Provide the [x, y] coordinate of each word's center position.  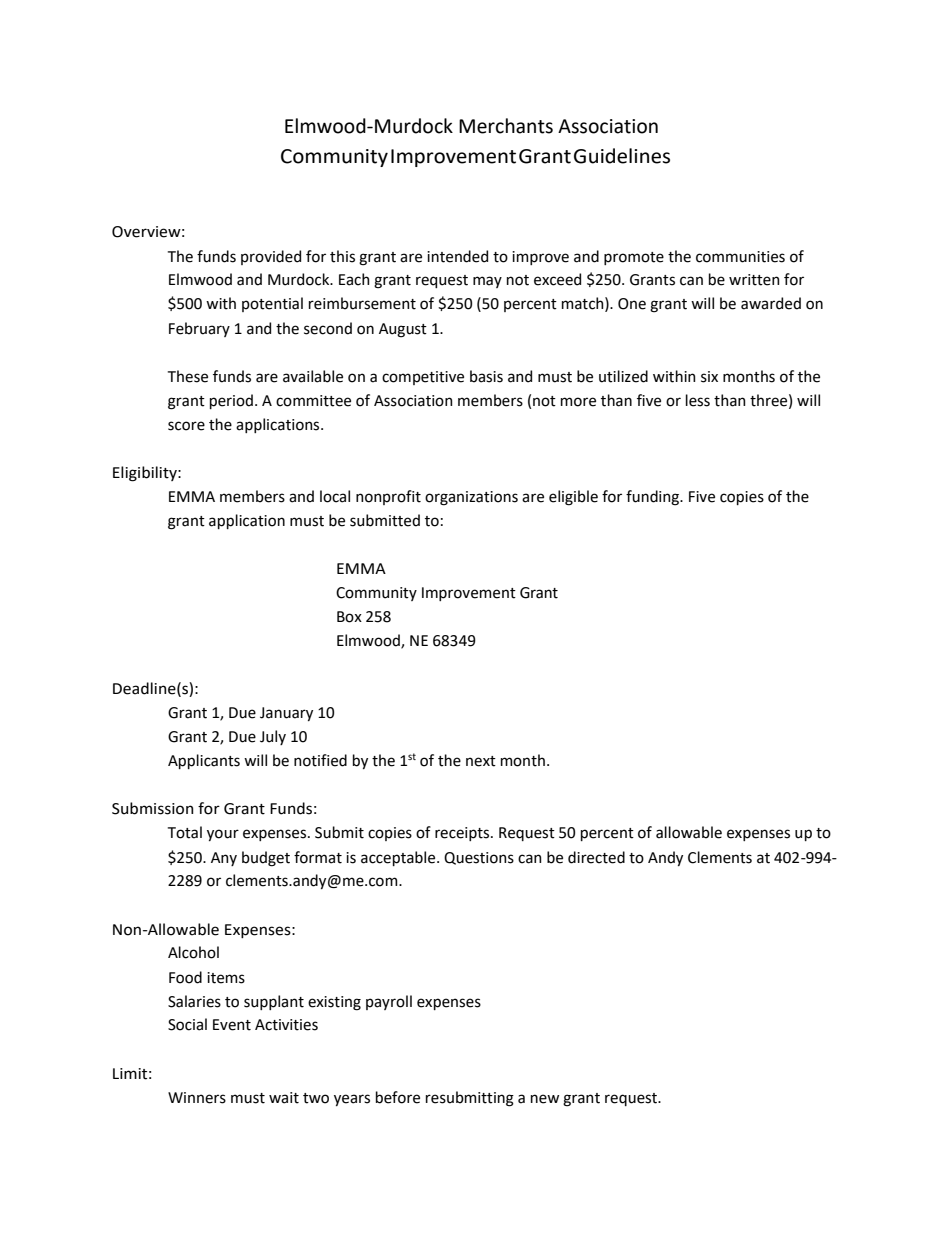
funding [654, 498]
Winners [197, 1098]
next [481, 761]
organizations [471, 498]
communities [740, 257]
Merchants [506, 126]
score [186, 426]
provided [271, 257]
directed [596, 857]
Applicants [204, 761]
